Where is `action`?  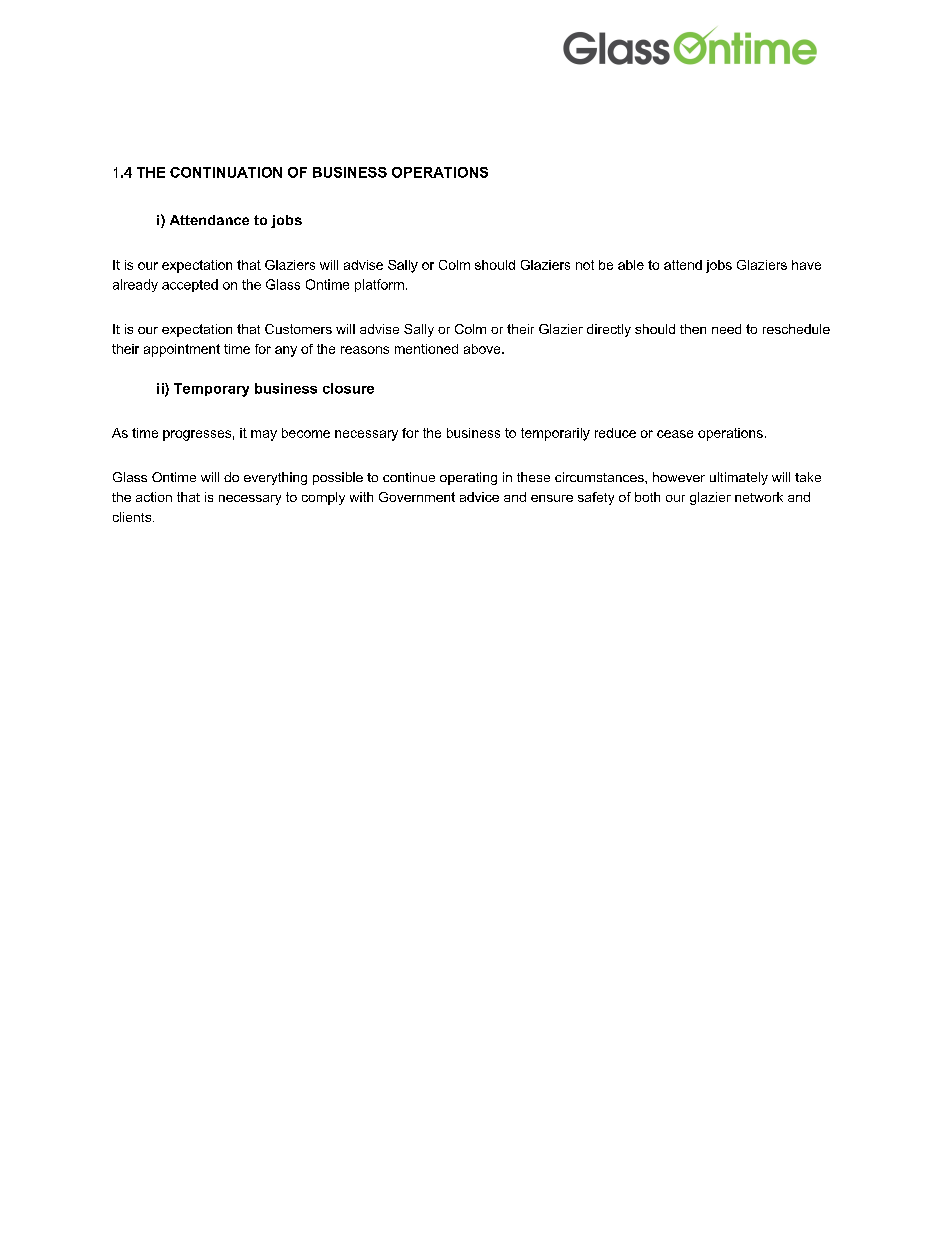
action is located at coordinates (154, 497).
